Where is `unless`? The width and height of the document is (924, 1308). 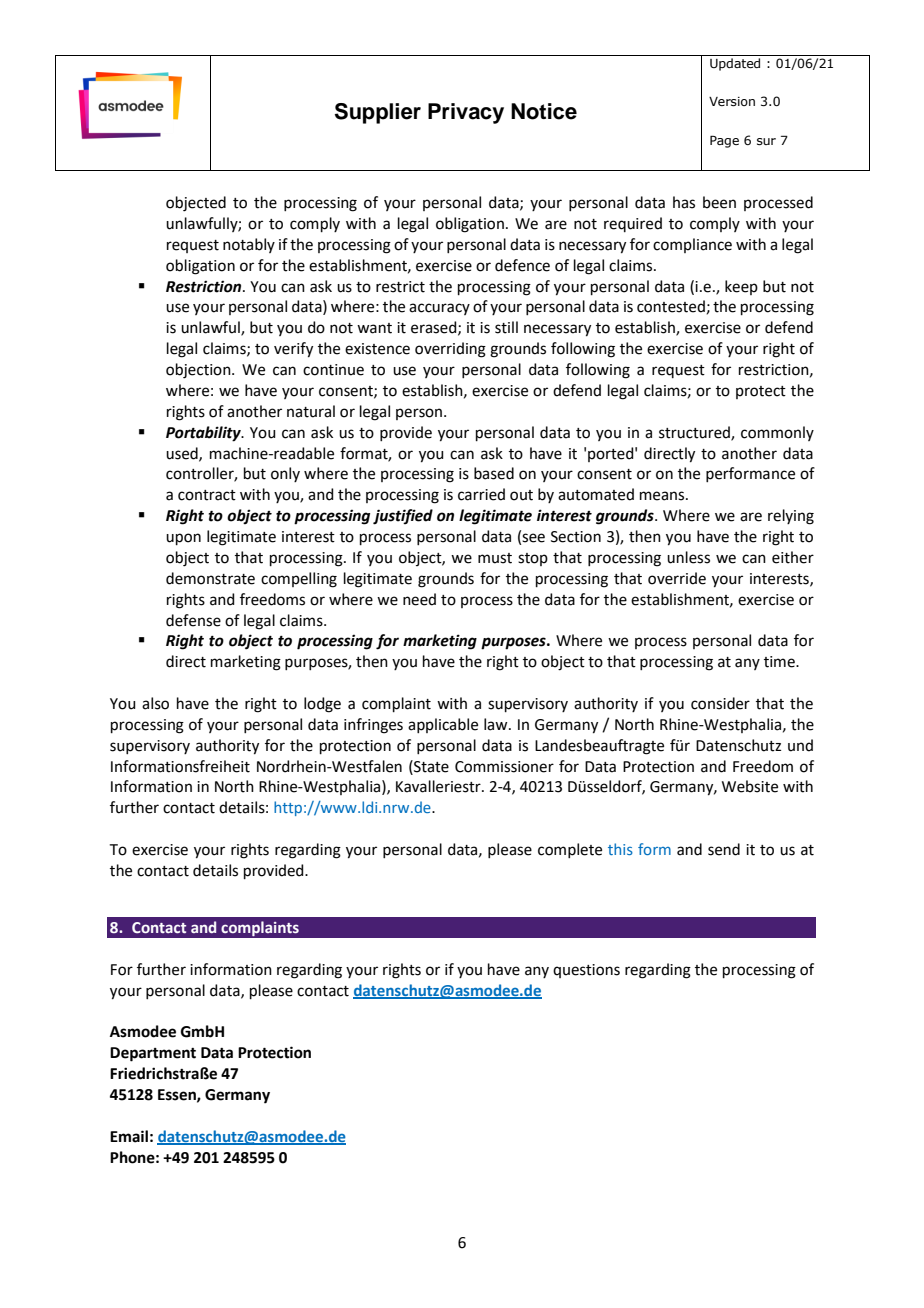 unless is located at coordinates (688, 557).
